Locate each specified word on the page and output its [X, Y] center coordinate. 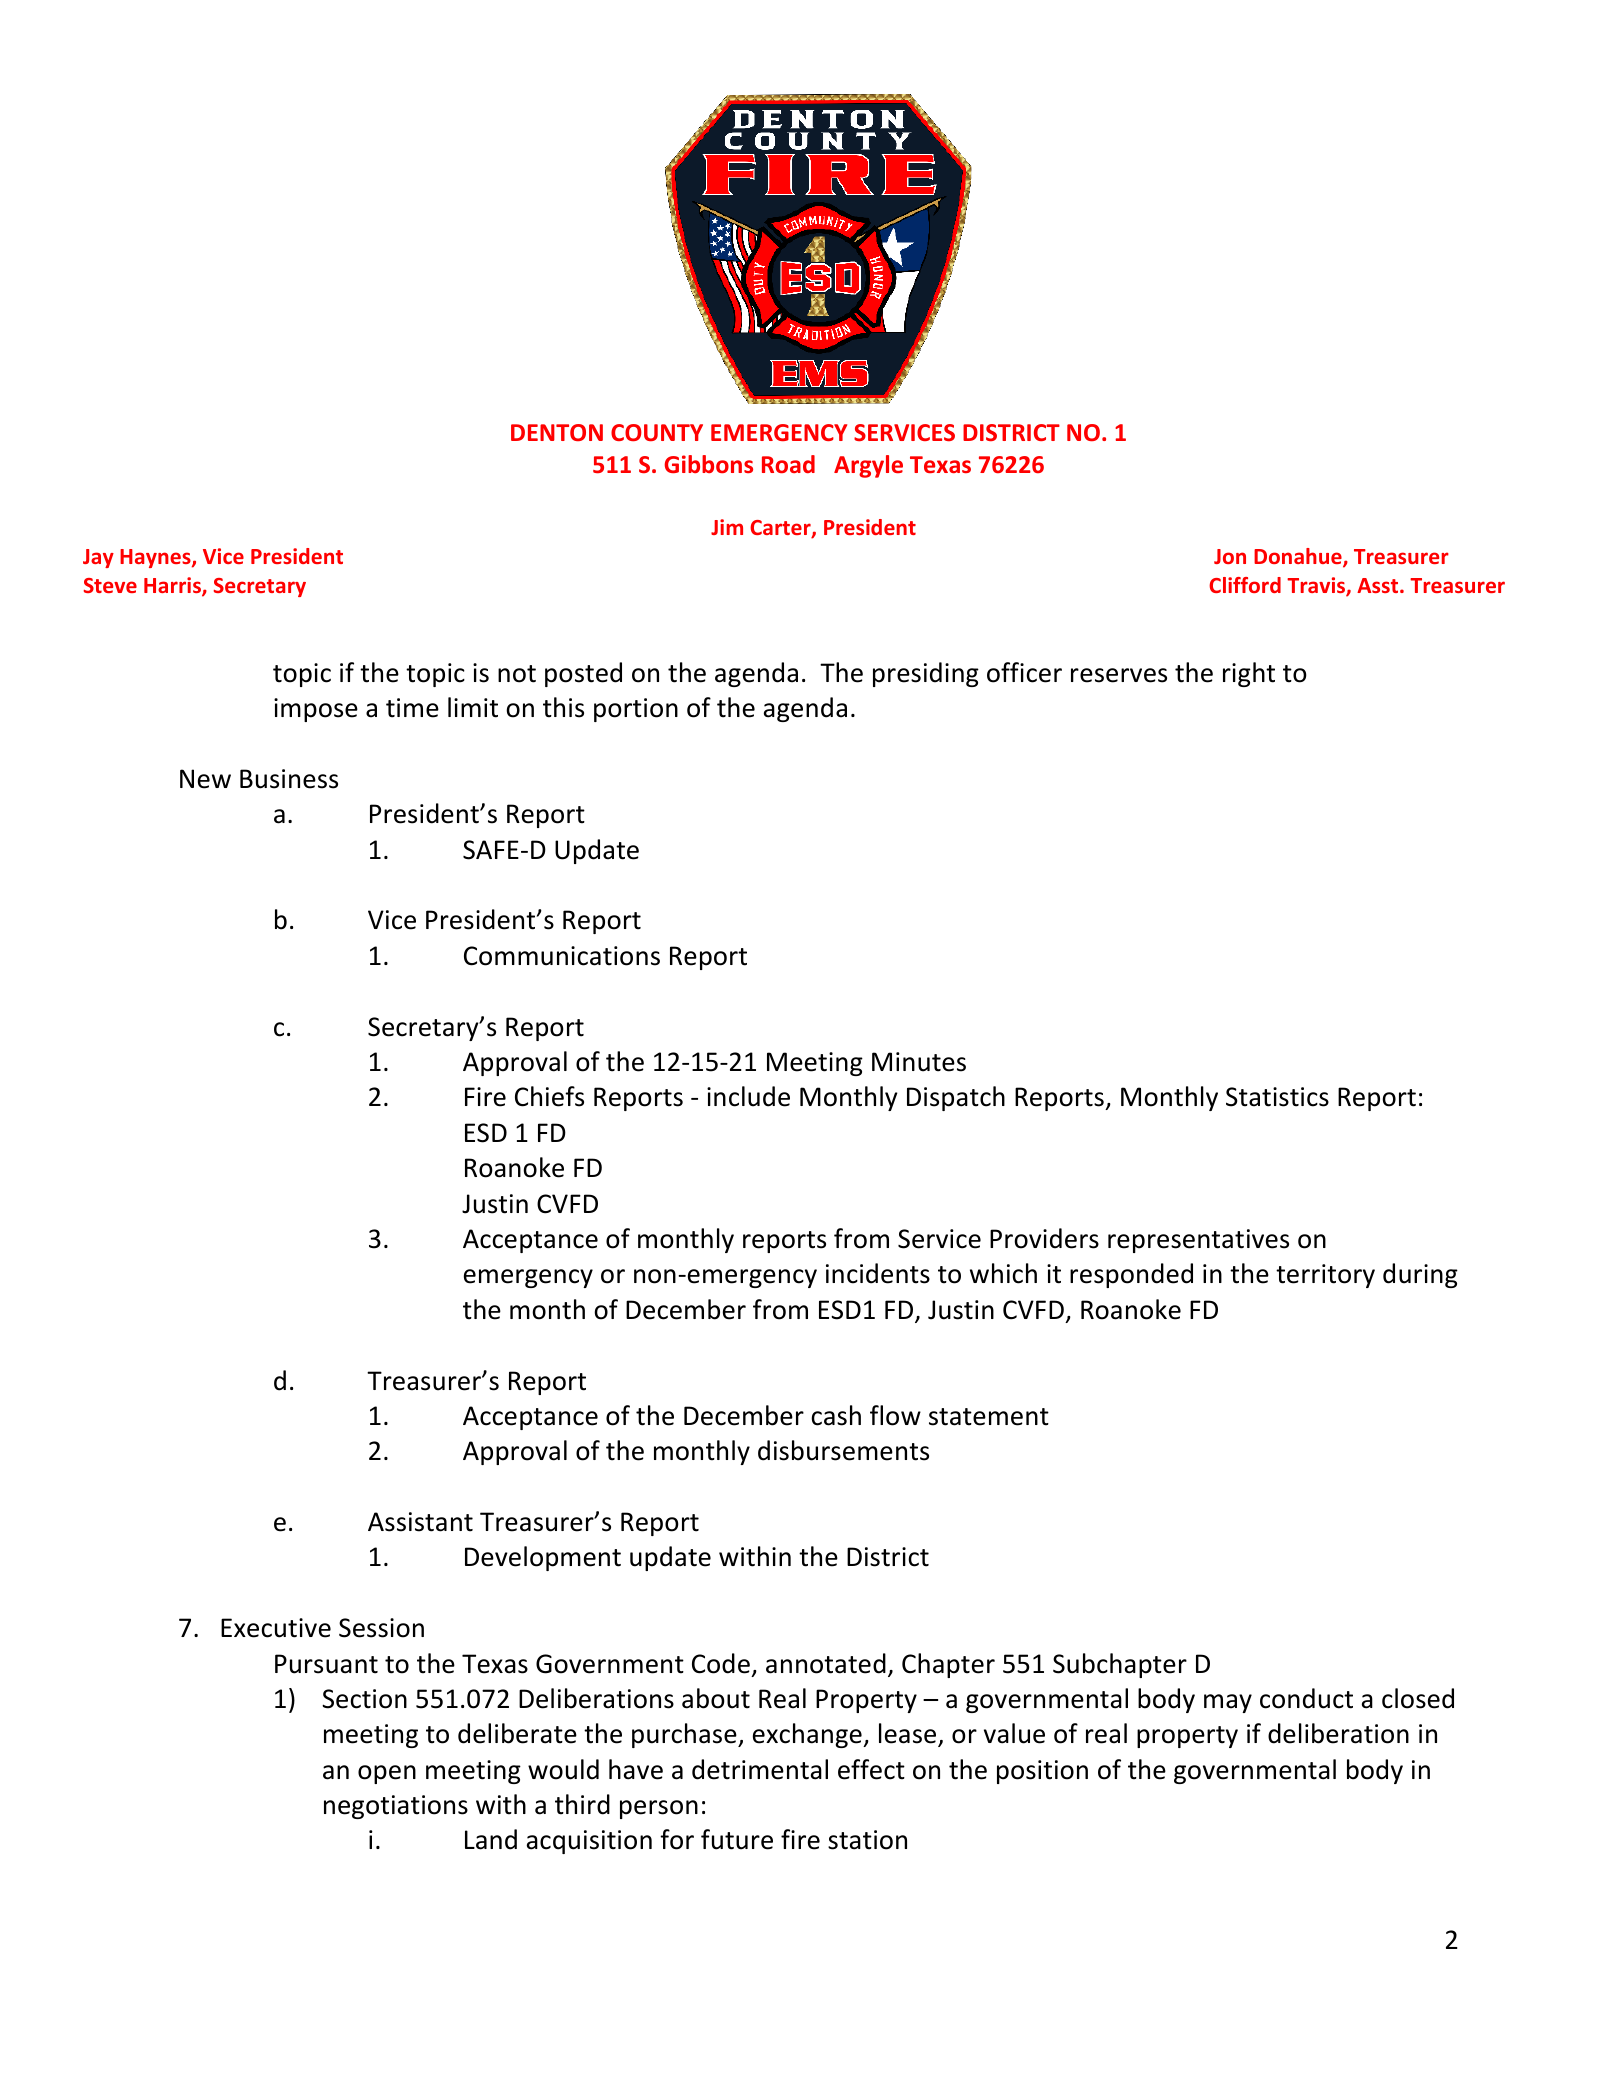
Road [788, 464]
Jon [1230, 556]
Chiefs [549, 1096]
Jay [98, 558]
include [748, 1096]
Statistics [1277, 1097]
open [387, 1774]
